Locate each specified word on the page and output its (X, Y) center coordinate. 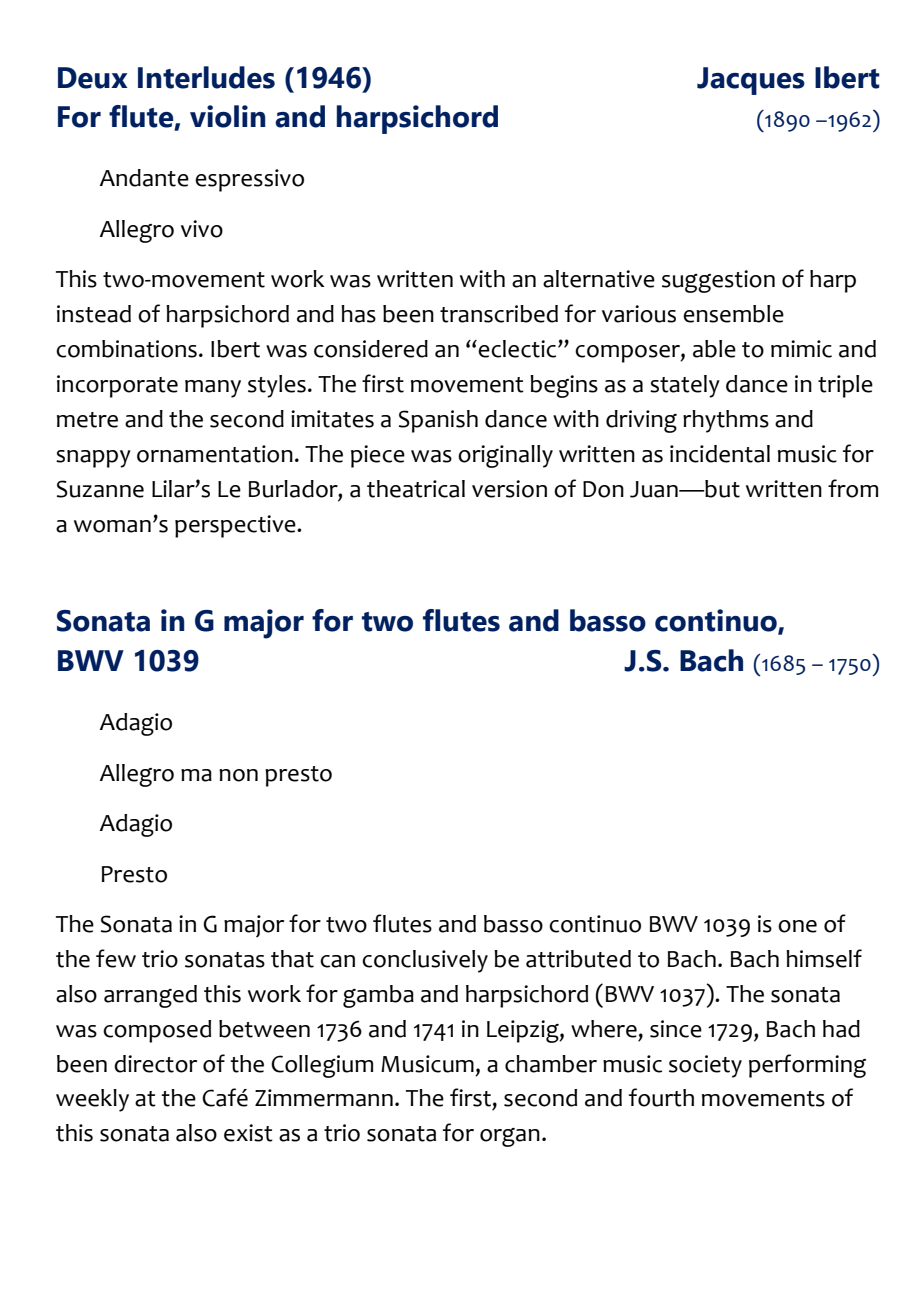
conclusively (425, 961)
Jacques (751, 81)
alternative (599, 279)
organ (510, 1137)
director (155, 1064)
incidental (720, 454)
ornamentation (215, 454)
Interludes (206, 77)
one (797, 926)
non (238, 775)
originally (505, 456)
